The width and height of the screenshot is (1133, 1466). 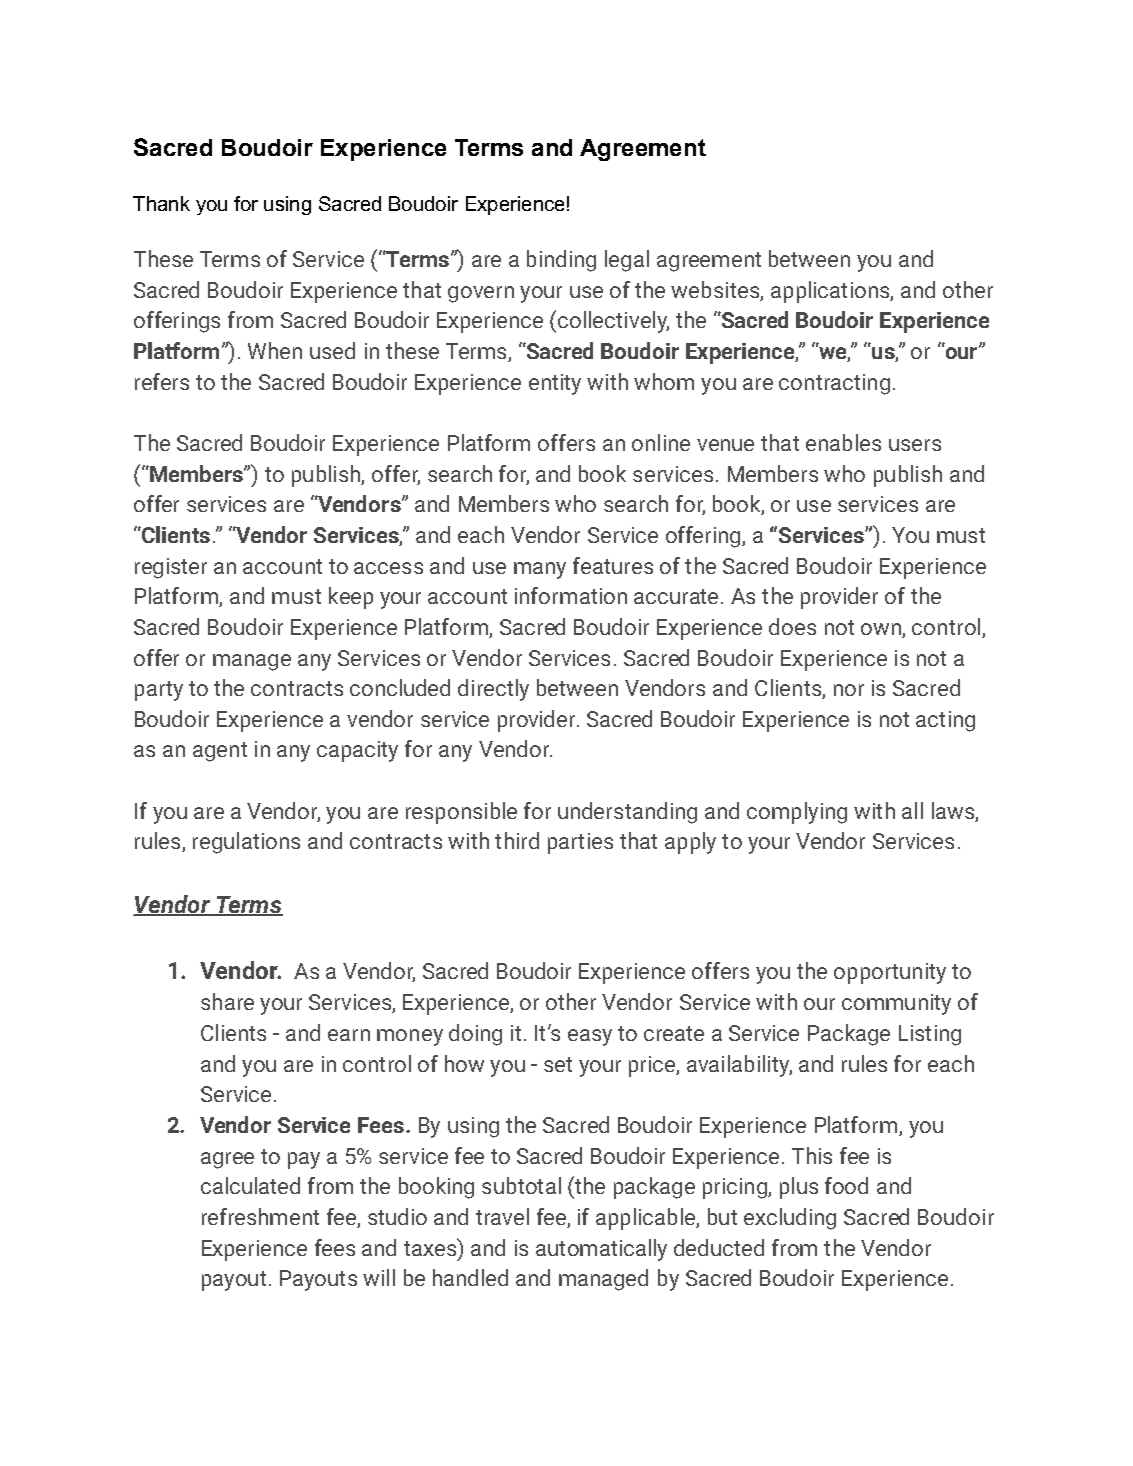 I want to click on regulations, so click(x=246, y=843).
